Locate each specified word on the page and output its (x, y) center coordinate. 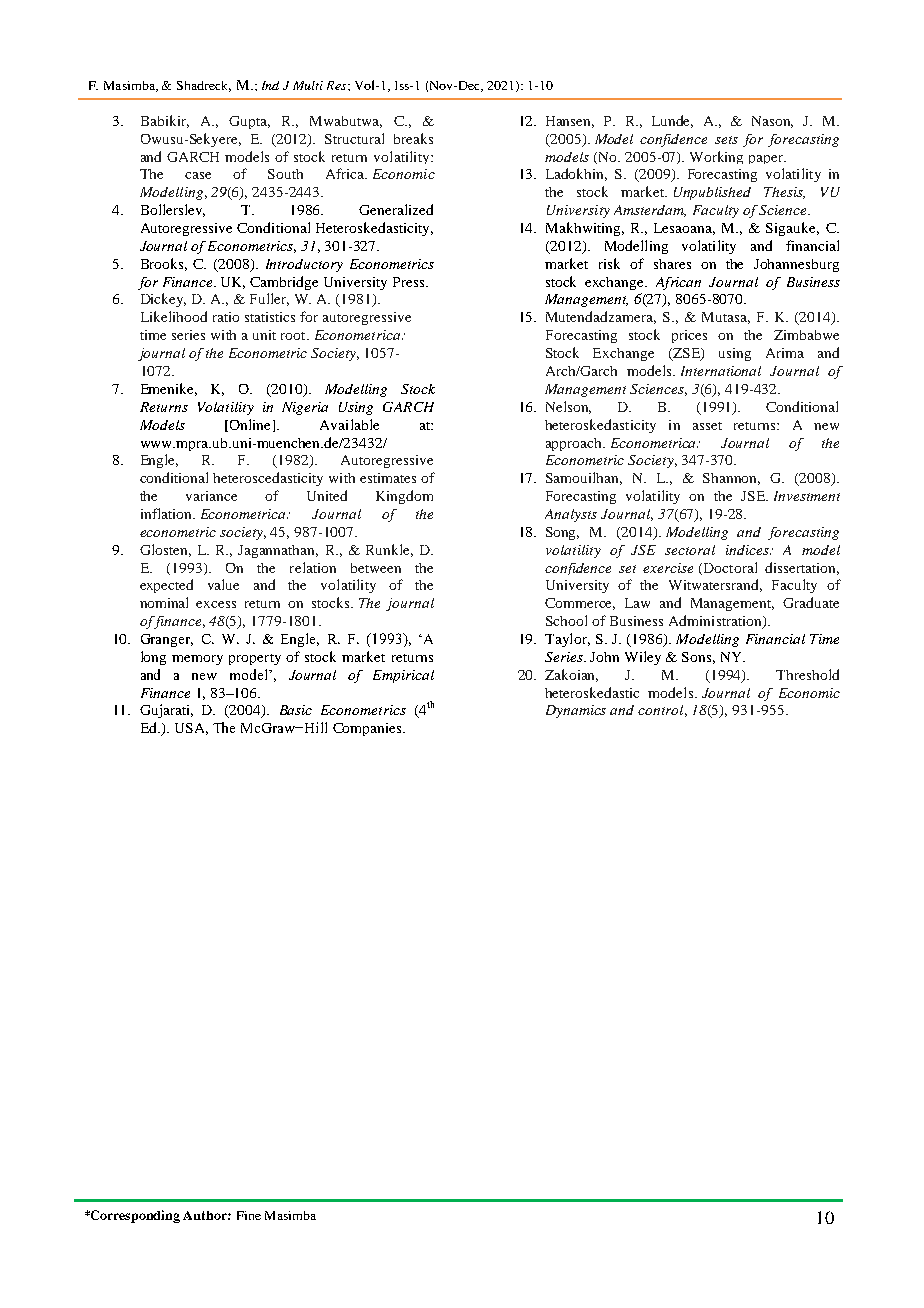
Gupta (249, 122)
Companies (368, 729)
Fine (249, 1215)
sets (726, 140)
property (255, 659)
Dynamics (576, 711)
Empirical (403, 676)
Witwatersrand (715, 585)
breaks (413, 138)
